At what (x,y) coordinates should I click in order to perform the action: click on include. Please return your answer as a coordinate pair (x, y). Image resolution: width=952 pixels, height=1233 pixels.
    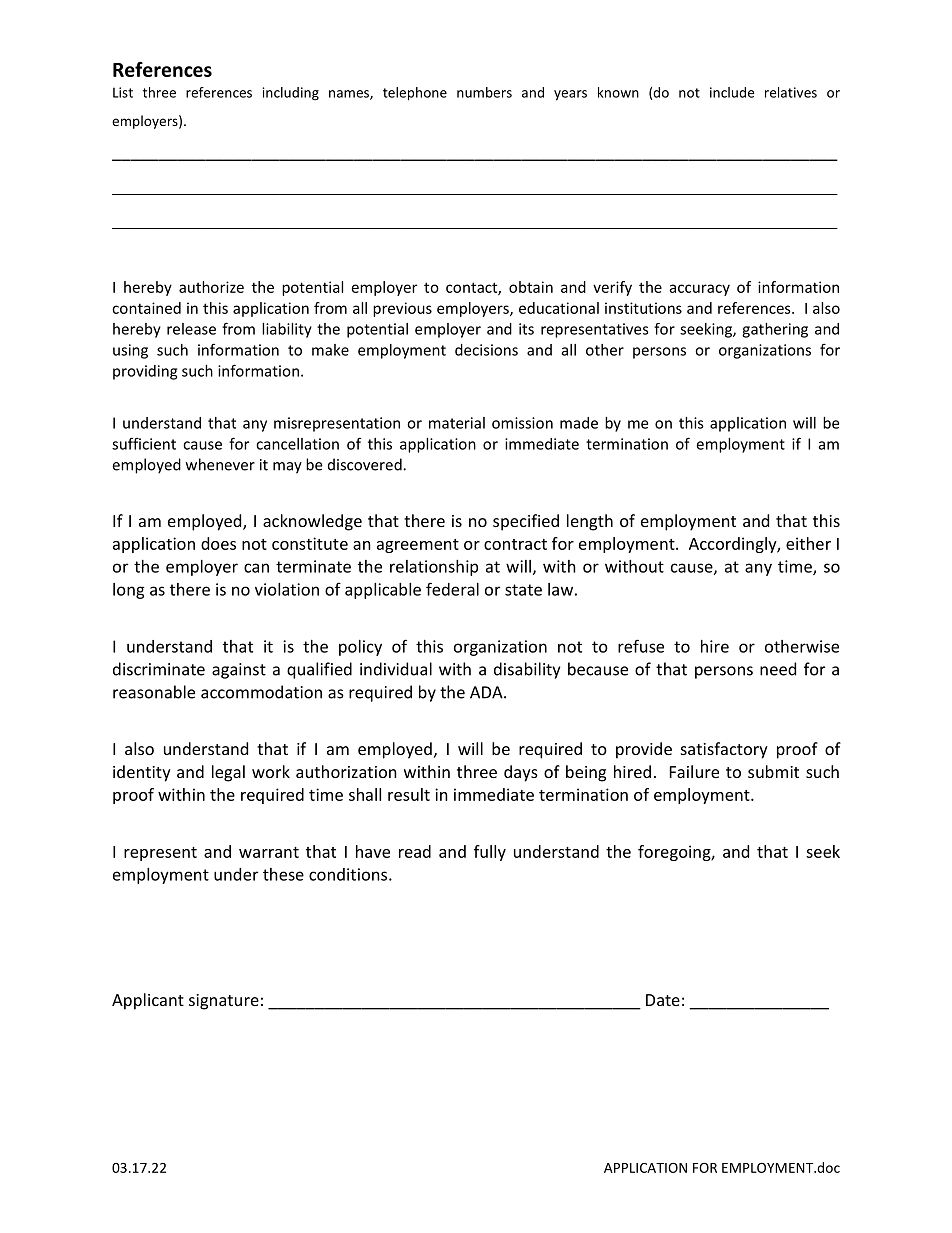
    Looking at the image, I should click on (732, 92).
